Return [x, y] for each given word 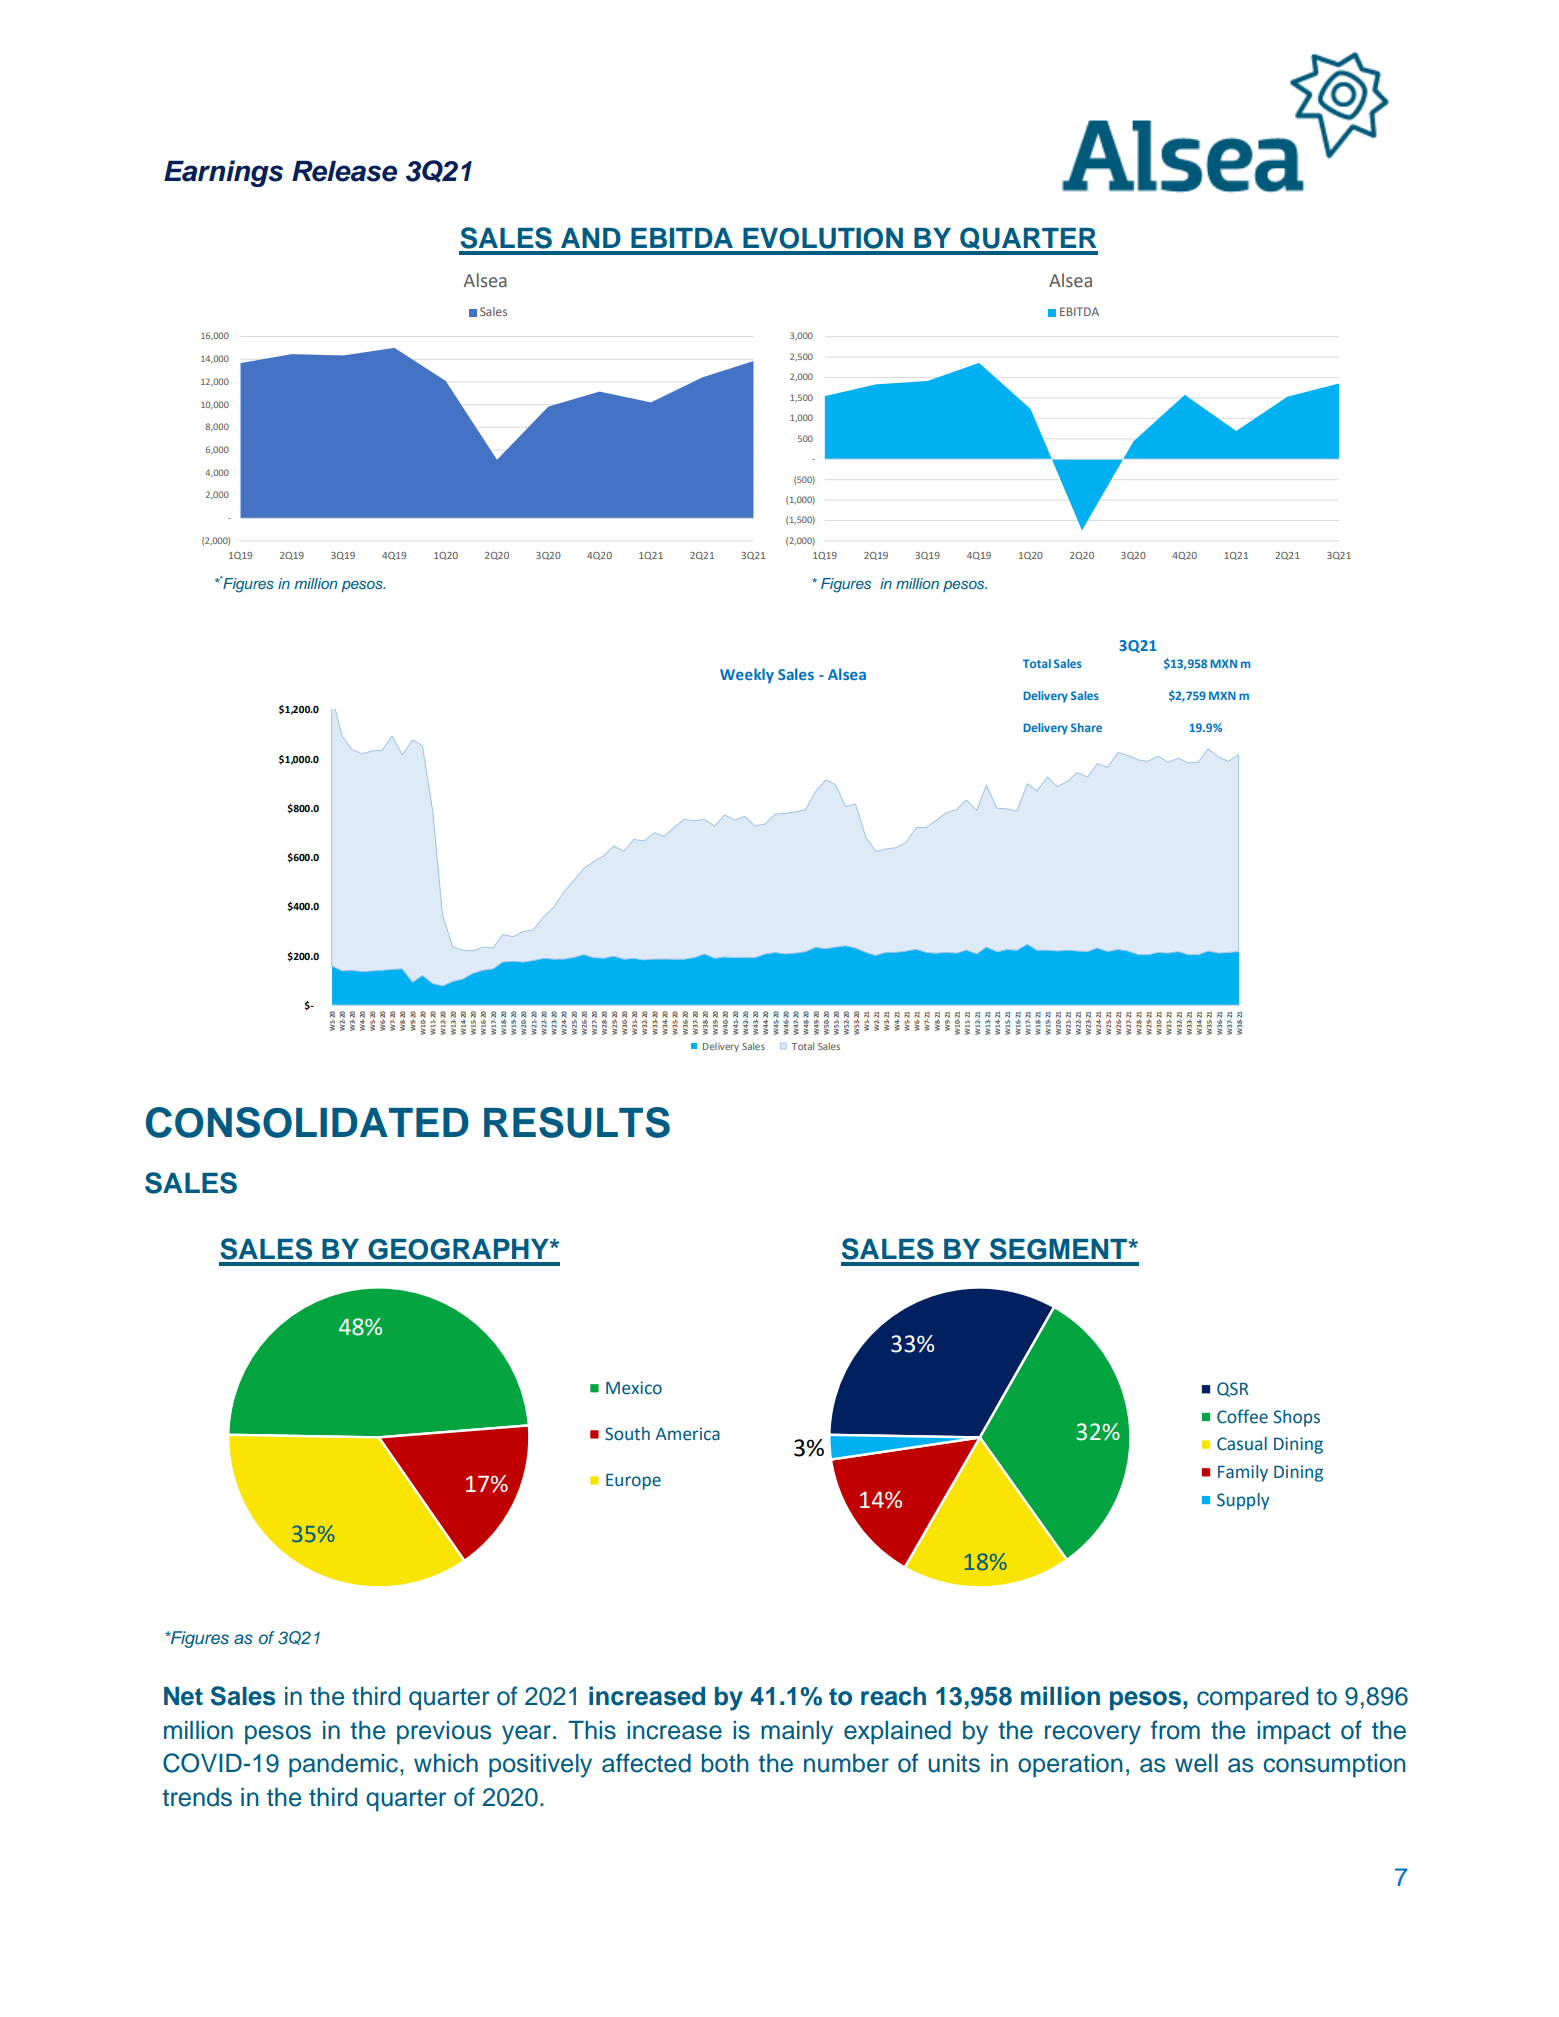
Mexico [634, 1388]
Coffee [1242, 1416]
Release [344, 171]
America [688, 1434]
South [627, 1434]
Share [1086, 727]
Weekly [747, 675]
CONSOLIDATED [307, 1122]
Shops [1297, 1418]
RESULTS [577, 1122]
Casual [1242, 1444]
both [725, 1763]
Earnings [223, 173]
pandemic [343, 1766]
